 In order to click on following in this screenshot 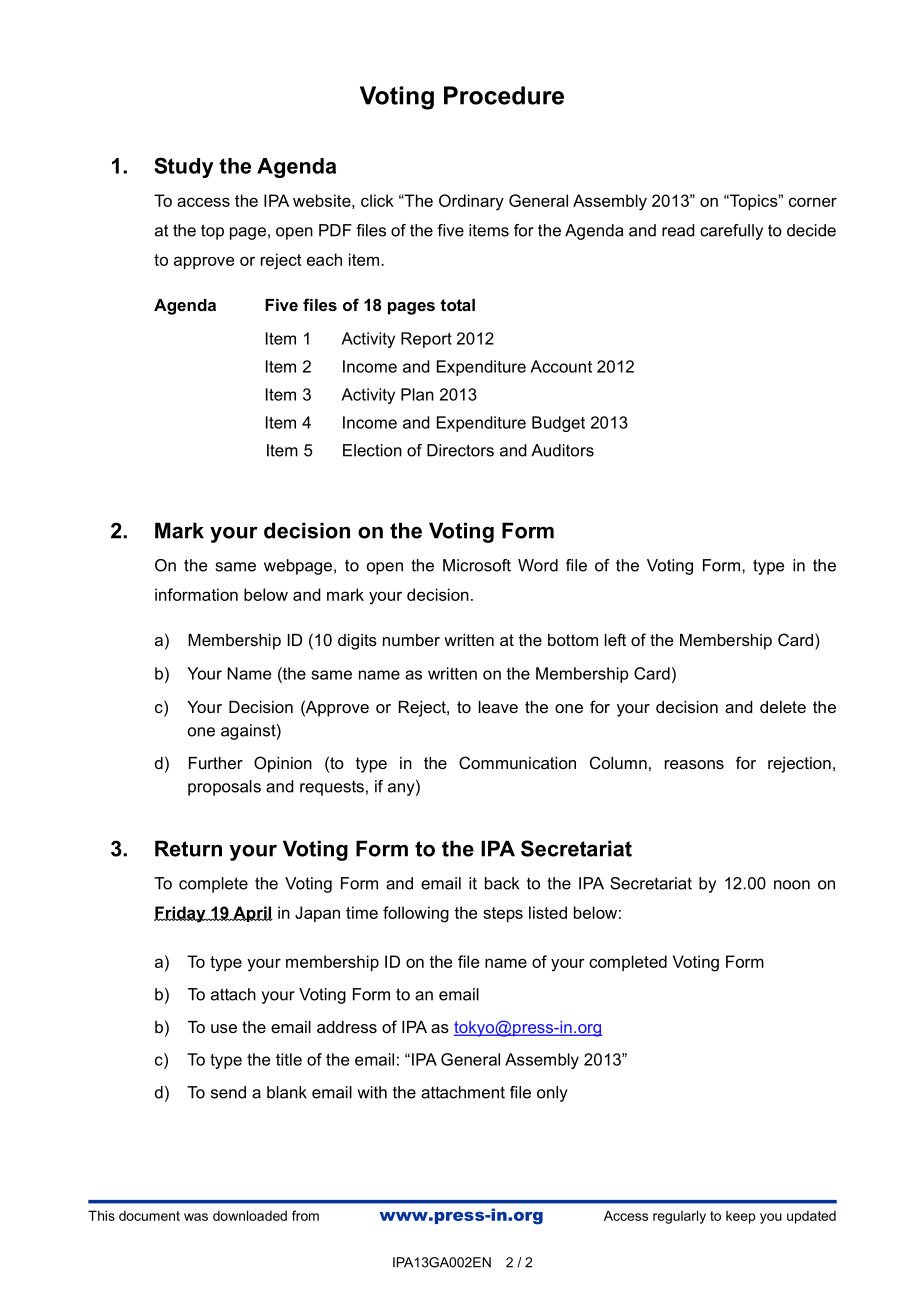, I will do `click(416, 914)`.
